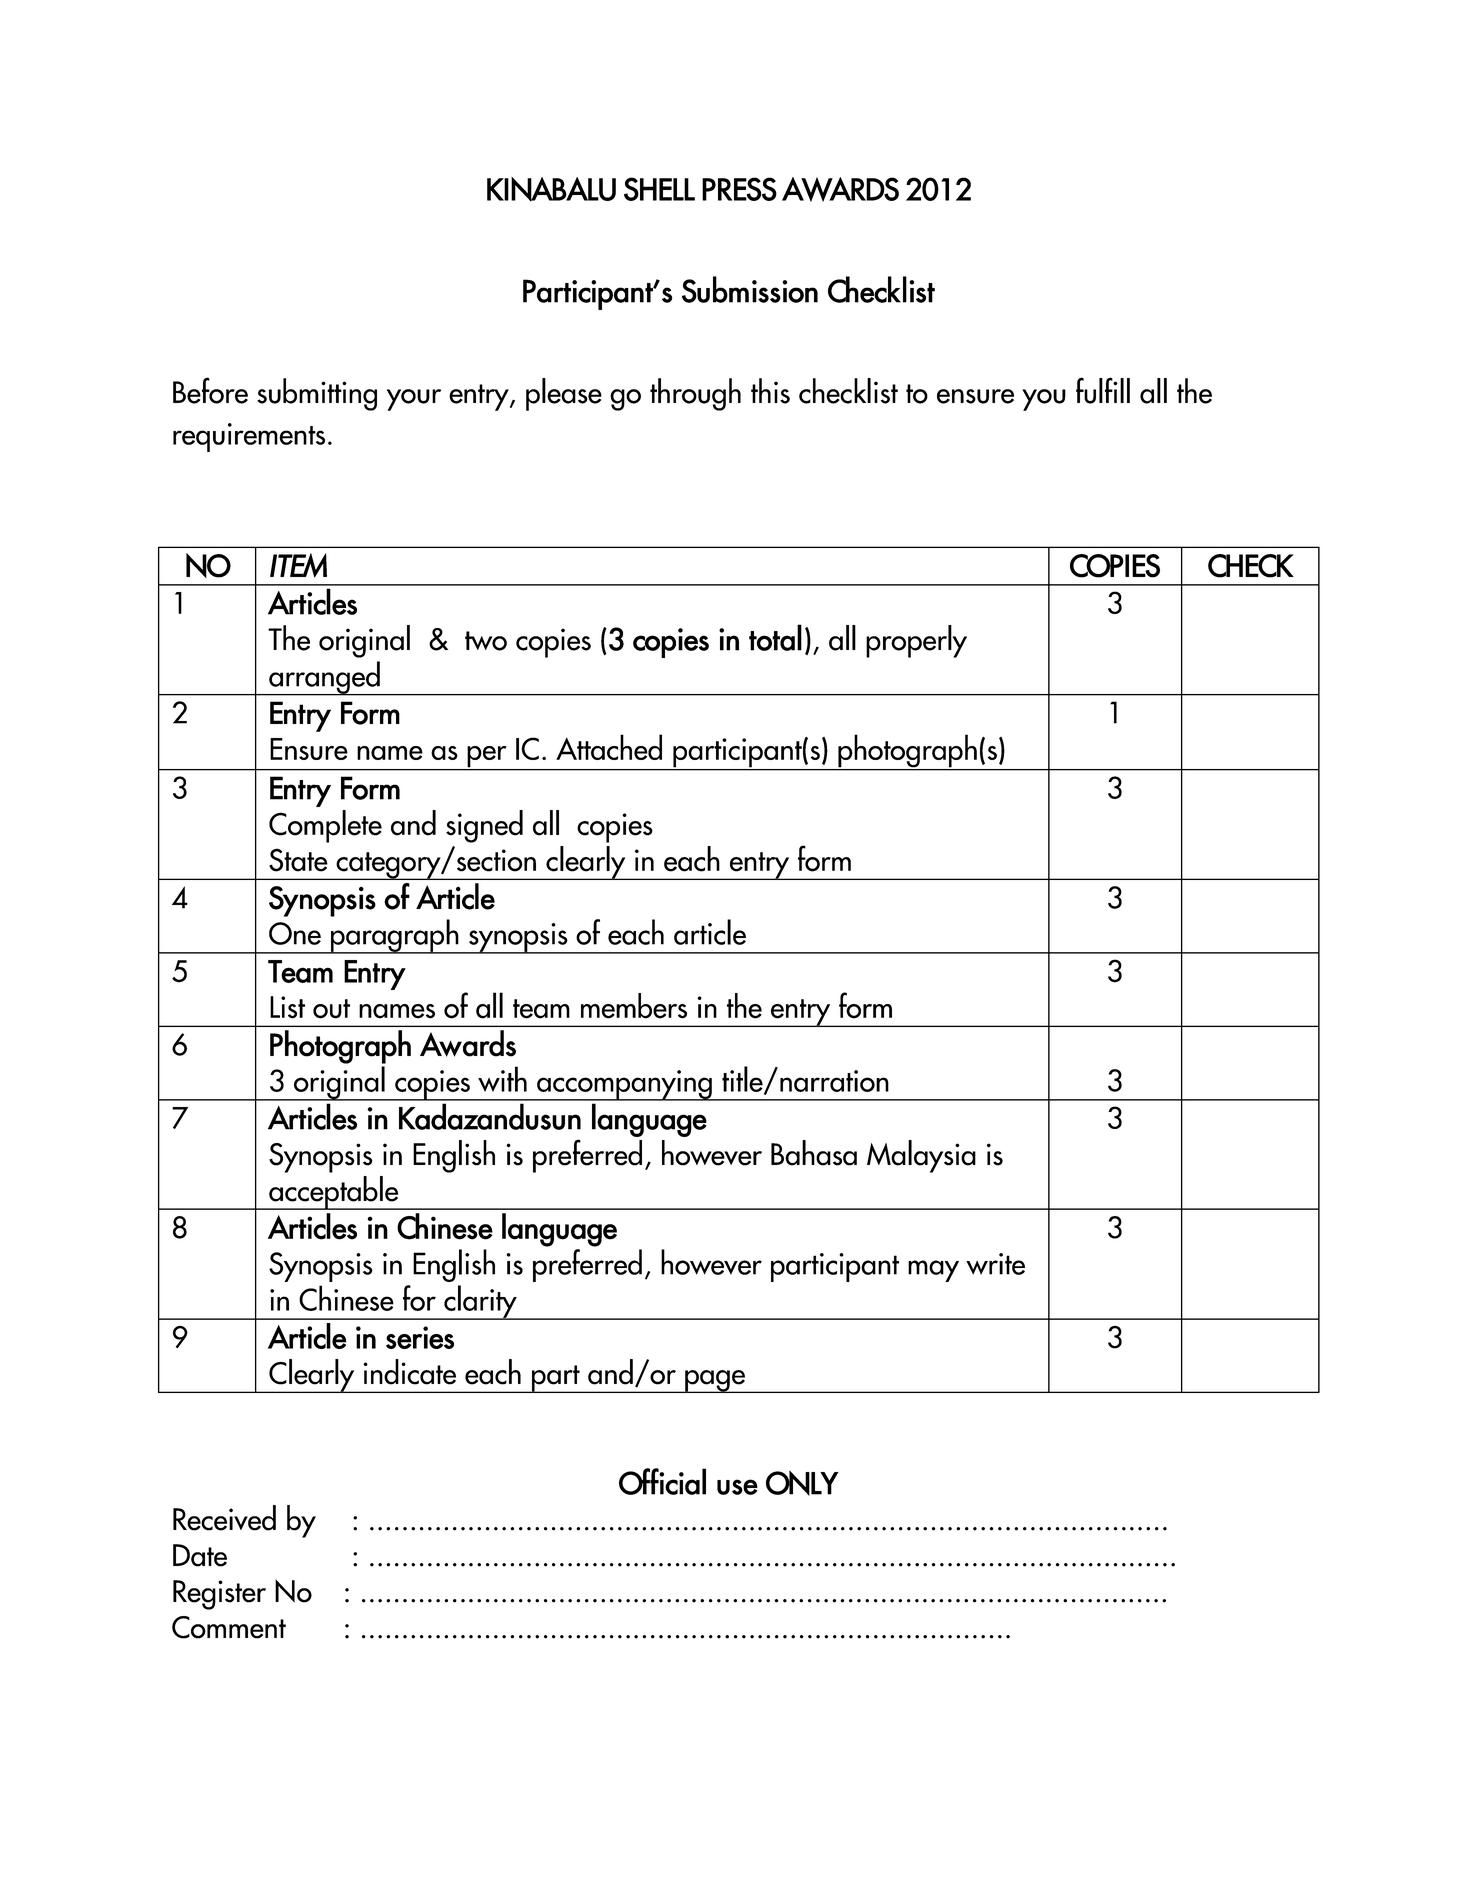 Image resolution: width=1457 pixels, height=1886 pixels. I want to click on SHELL, so click(659, 189).
